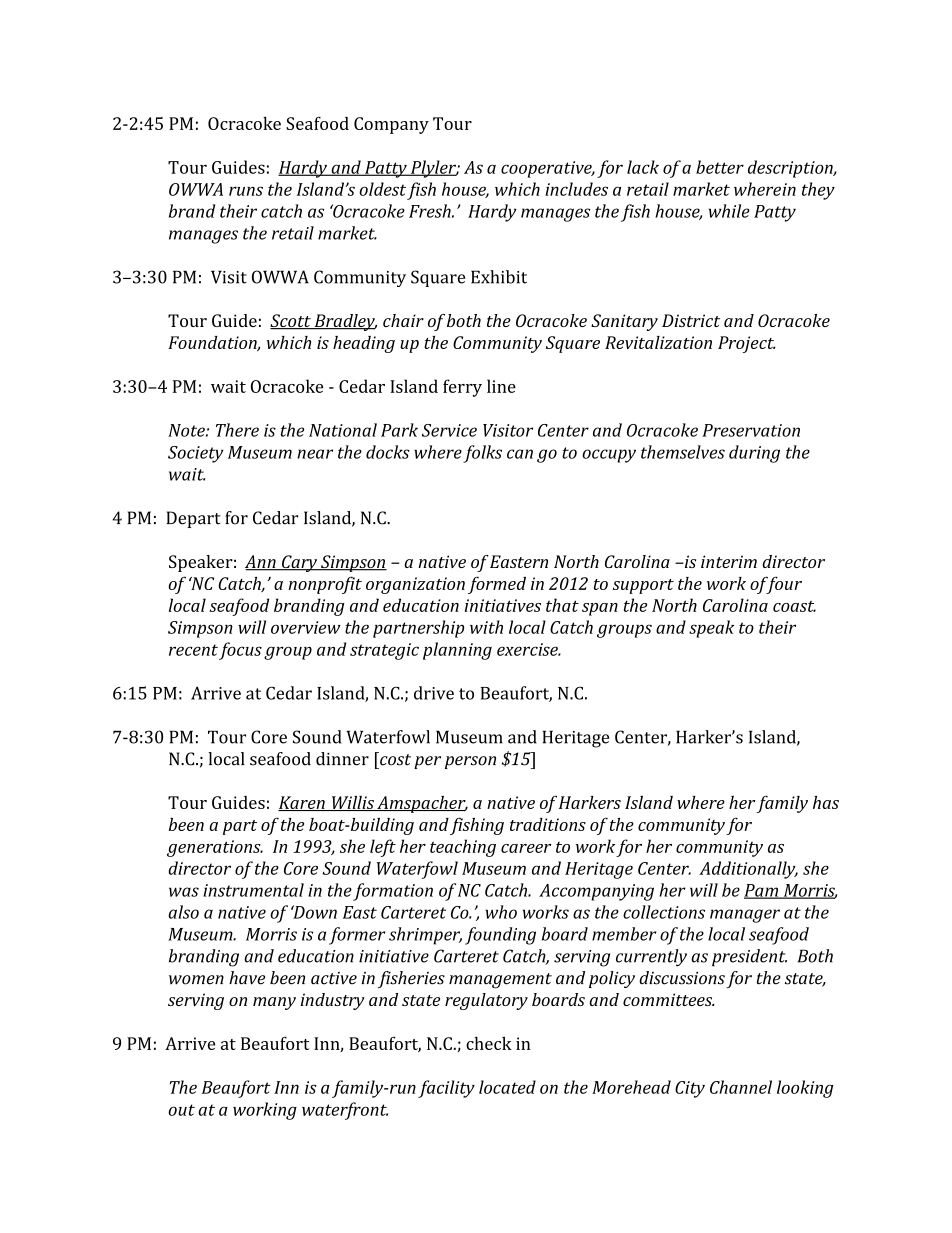 This screenshot has width=952, height=1233. Describe the element at coordinates (751, 430) in the screenshot. I see `Preservation` at that location.
